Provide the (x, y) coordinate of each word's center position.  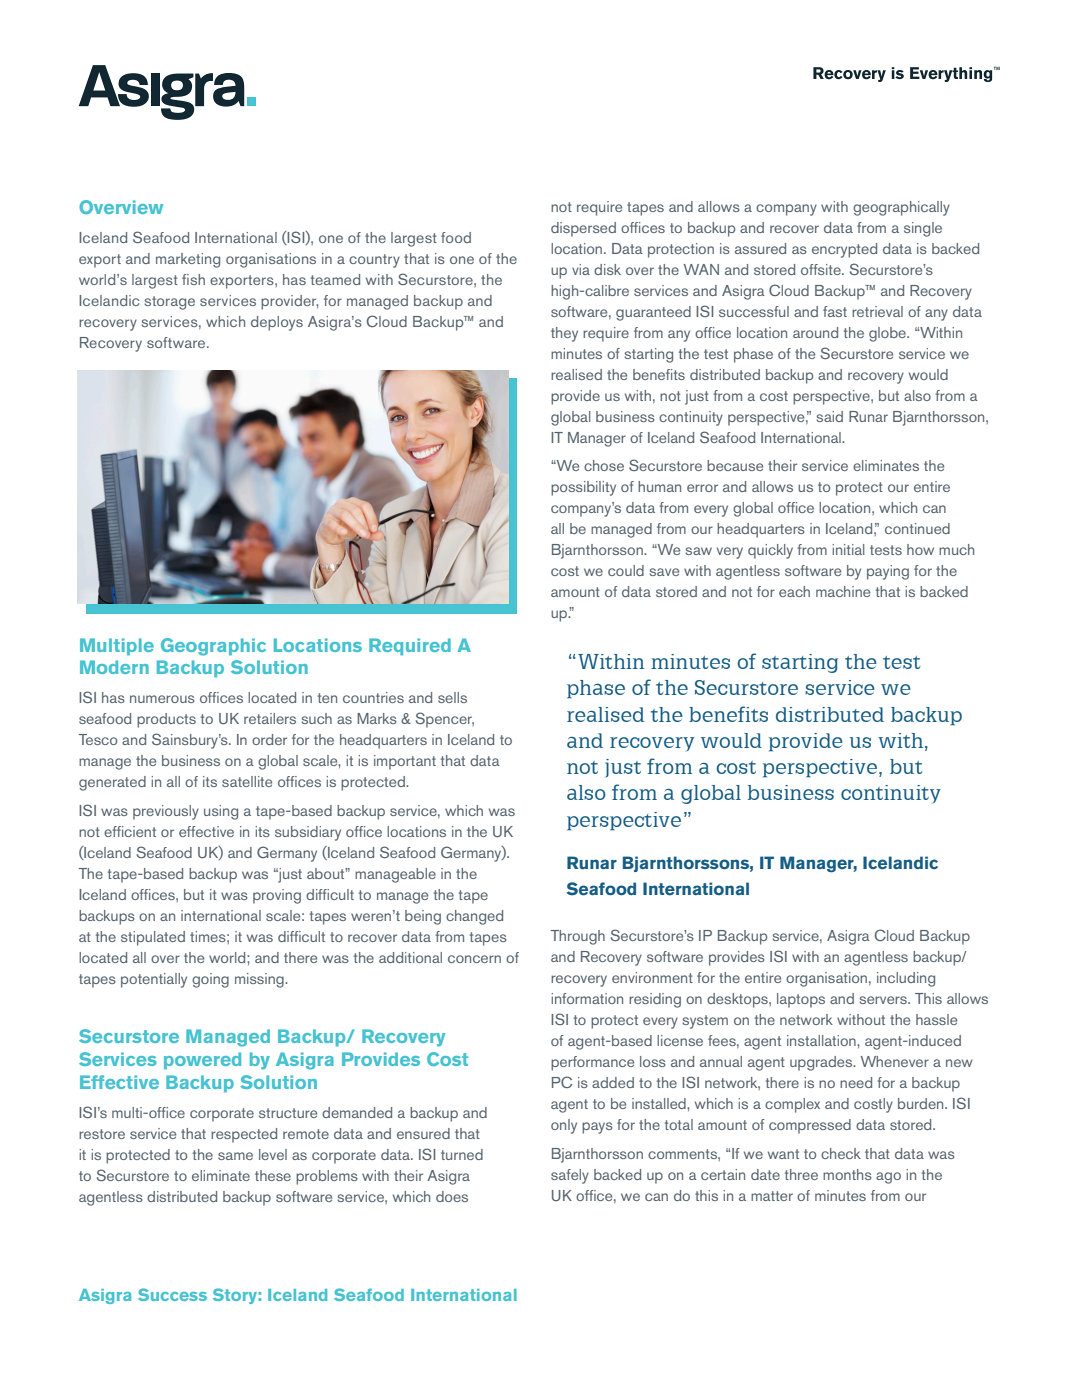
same (235, 1156)
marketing (188, 260)
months (847, 1174)
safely (570, 1176)
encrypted (844, 250)
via (581, 269)
